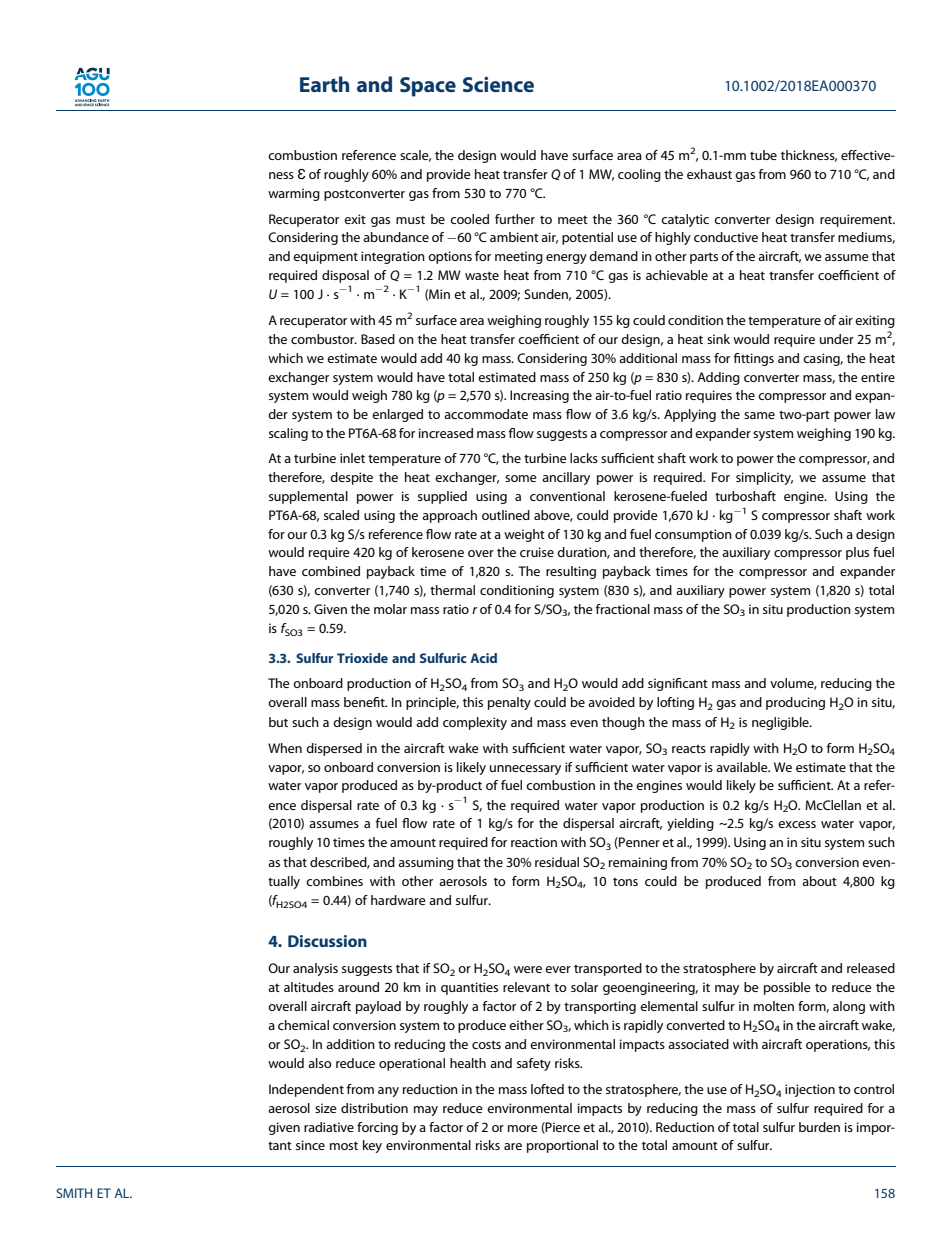 The width and height of the page is (952, 1233). What do you see at coordinates (324, 84) in the page?
I see `Earth` at bounding box center [324, 84].
